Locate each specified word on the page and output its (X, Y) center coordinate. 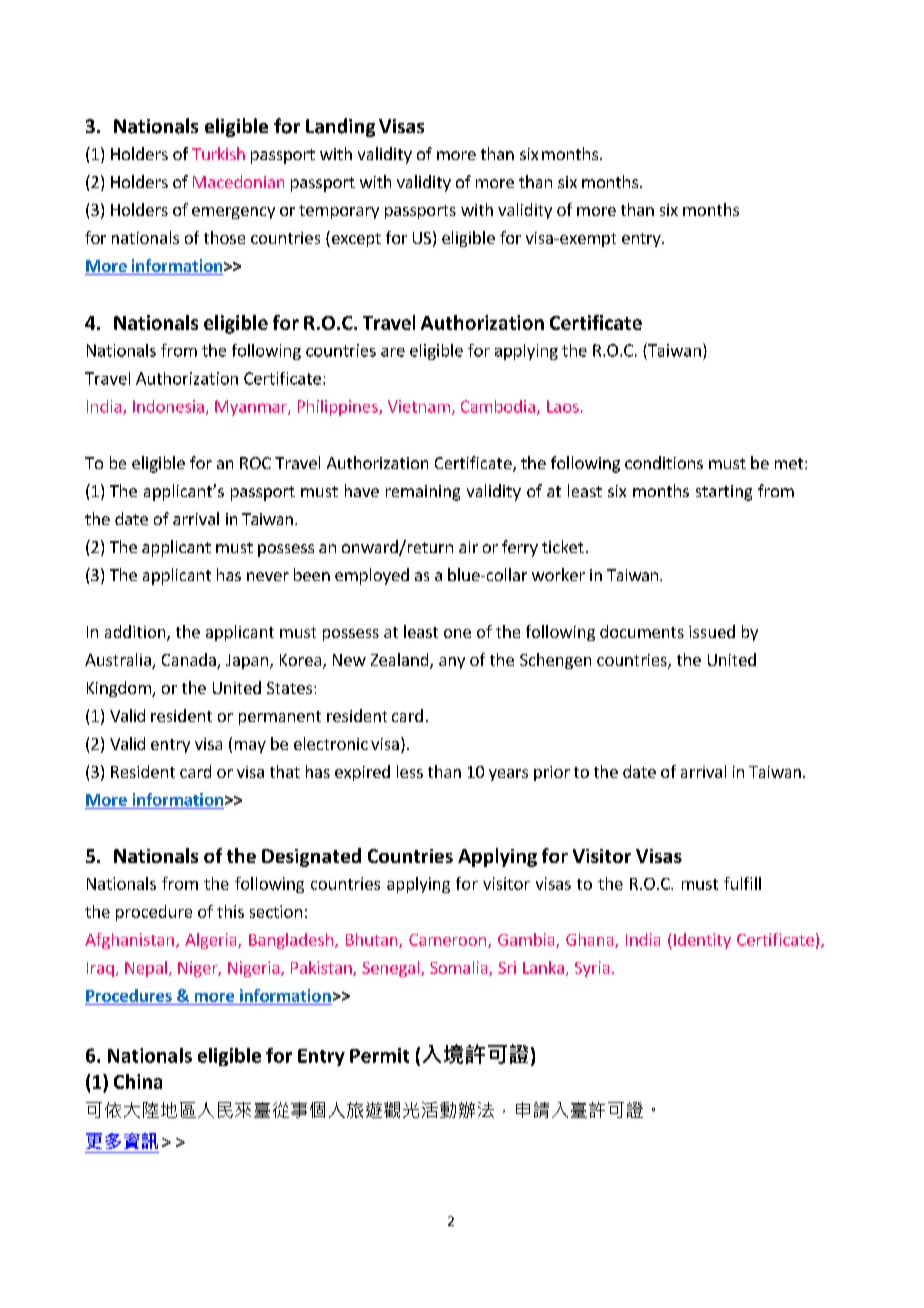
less (410, 771)
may (250, 747)
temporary (339, 212)
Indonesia (168, 406)
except (355, 239)
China (138, 1081)
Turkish (218, 153)
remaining (423, 493)
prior (552, 773)
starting (724, 493)
